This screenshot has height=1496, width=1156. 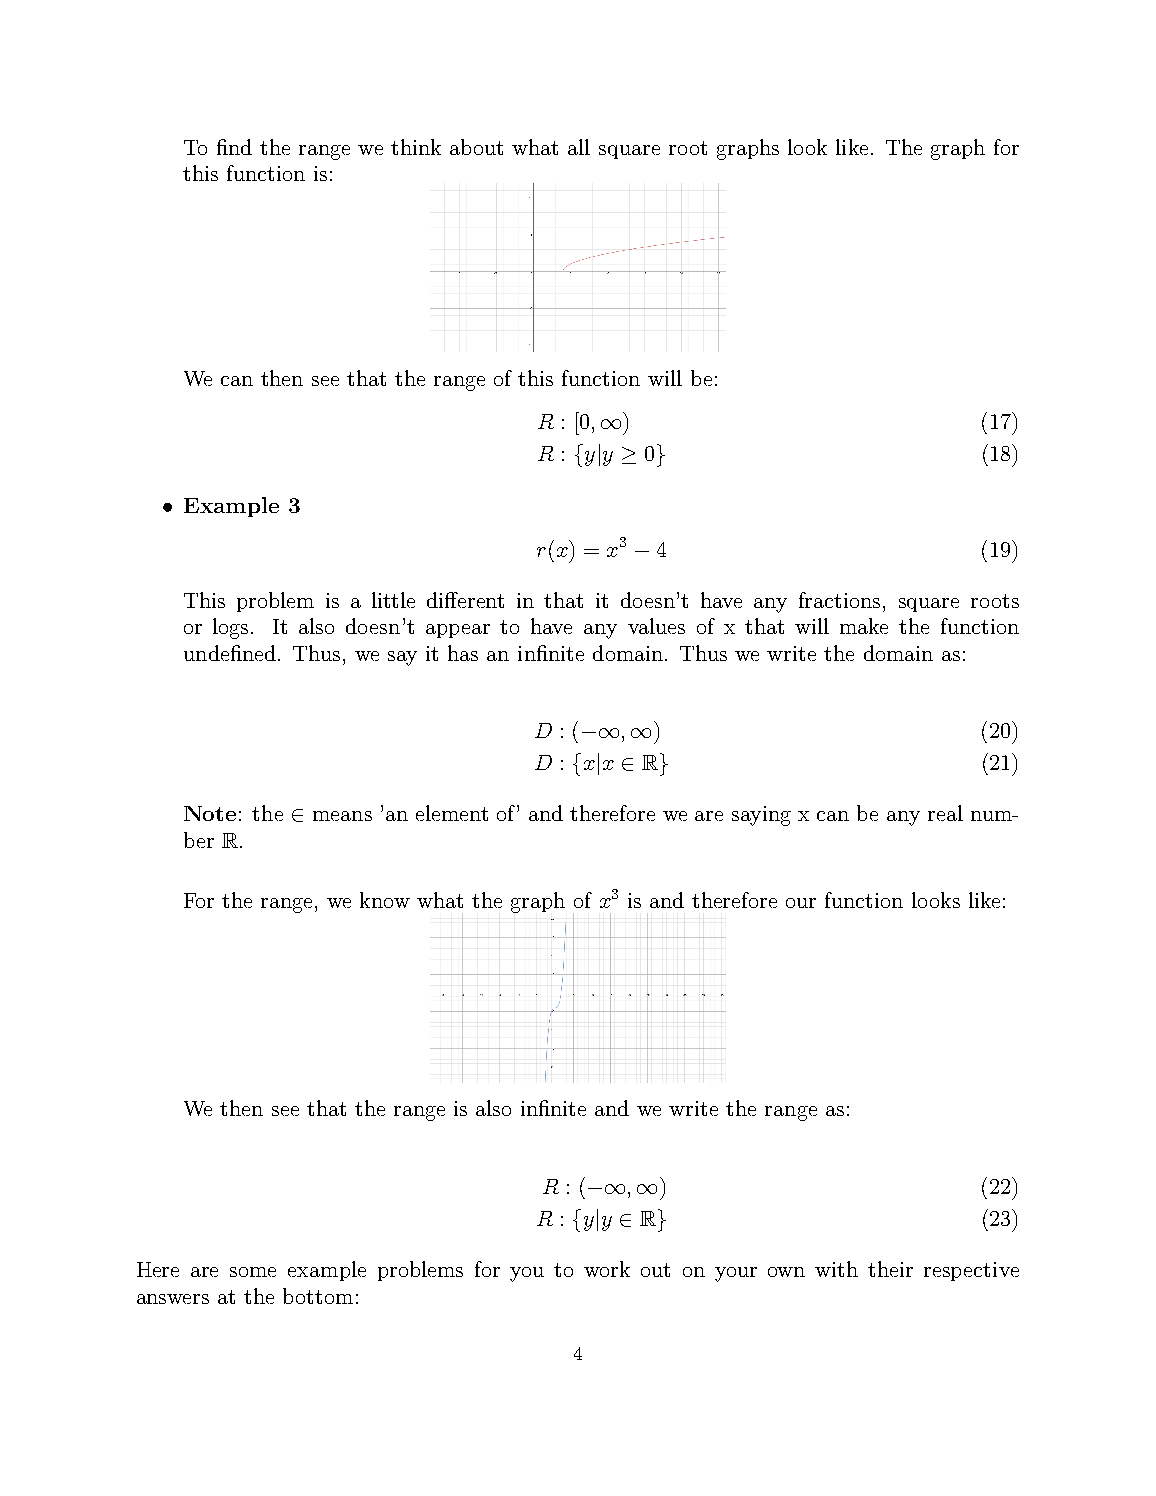 What do you see at coordinates (234, 147) in the screenshot?
I see `find` at bounding box center [234, 147].
